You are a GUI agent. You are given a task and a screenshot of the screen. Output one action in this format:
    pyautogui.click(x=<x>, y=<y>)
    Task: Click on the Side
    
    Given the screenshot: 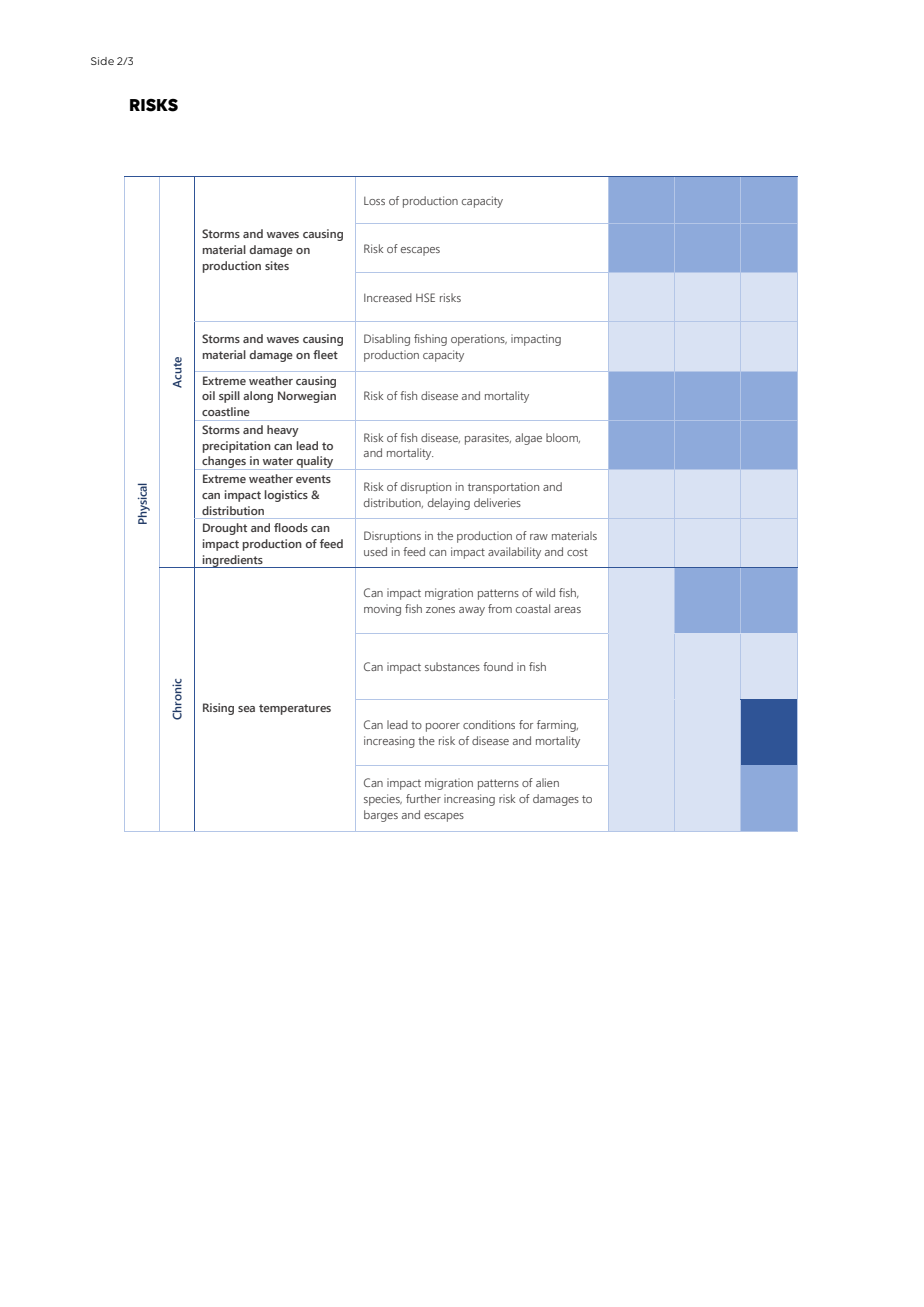 What is the action you would take?
    pyautogui.click(x=102, y=61)
